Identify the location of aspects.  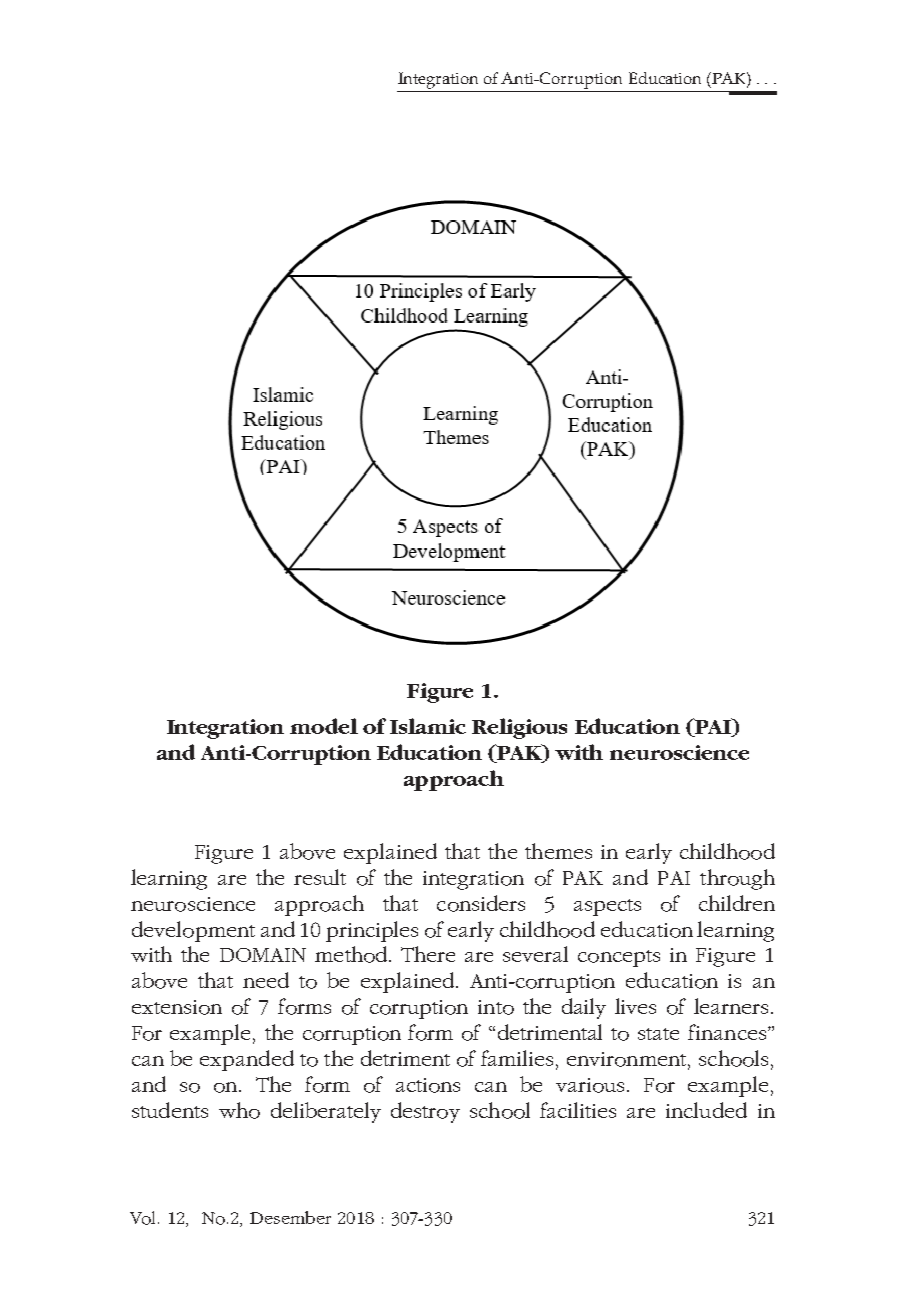
(607, 907).
